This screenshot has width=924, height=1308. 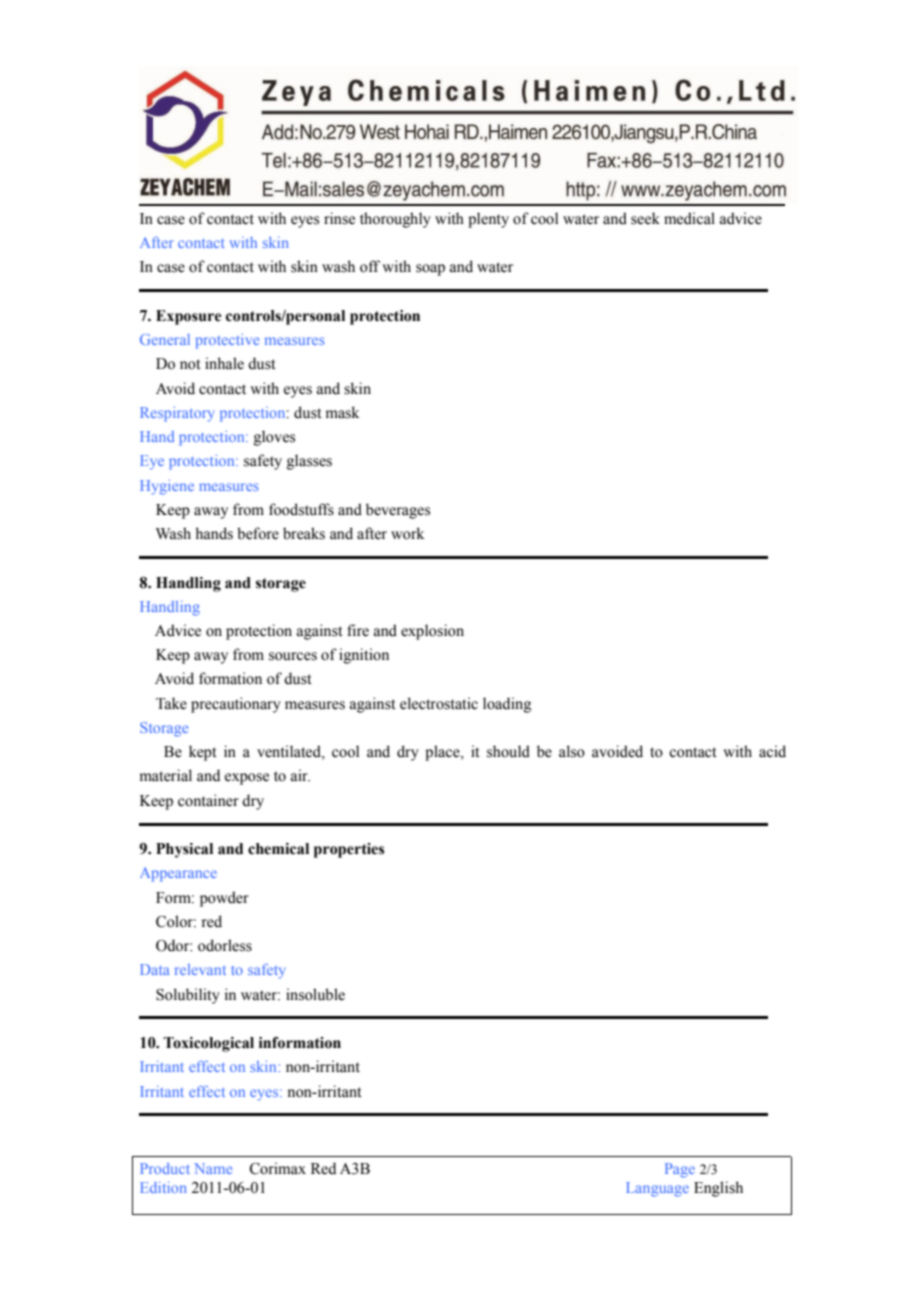 What do you see at coordinates (398, 511) in the screenshot?
I see `beverages` at bounding box center [398, 511].
